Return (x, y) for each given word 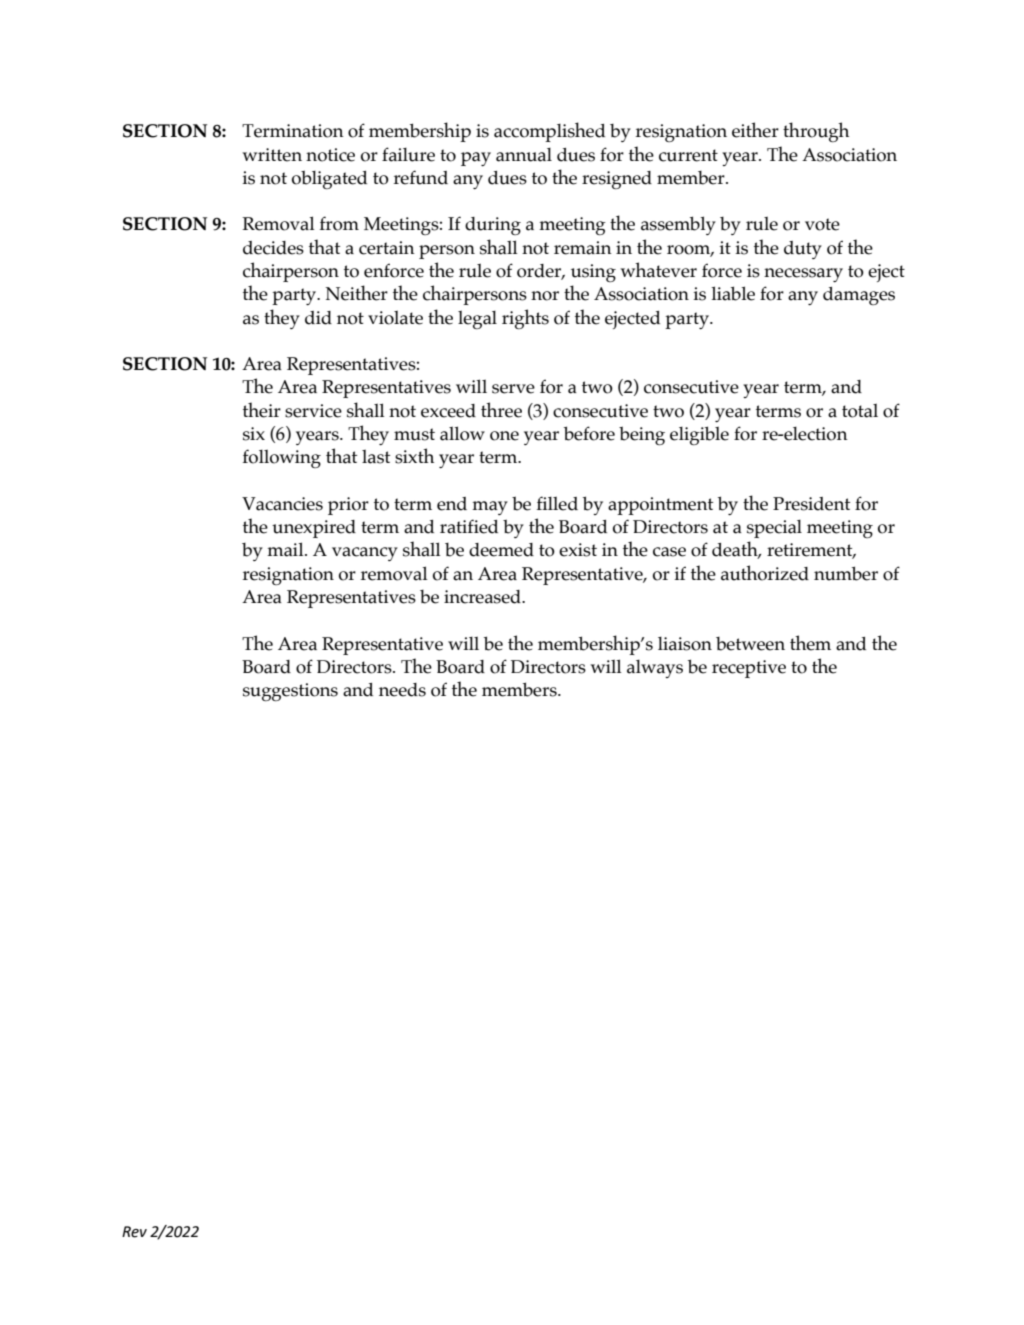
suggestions (290, 692)
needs (402, 690)
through (816, 132)
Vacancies (282, 504)
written (272, 155)
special (774, 529)
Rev (134, 1232)
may (490, 508)
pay (476, 159)
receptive (749, 669)
